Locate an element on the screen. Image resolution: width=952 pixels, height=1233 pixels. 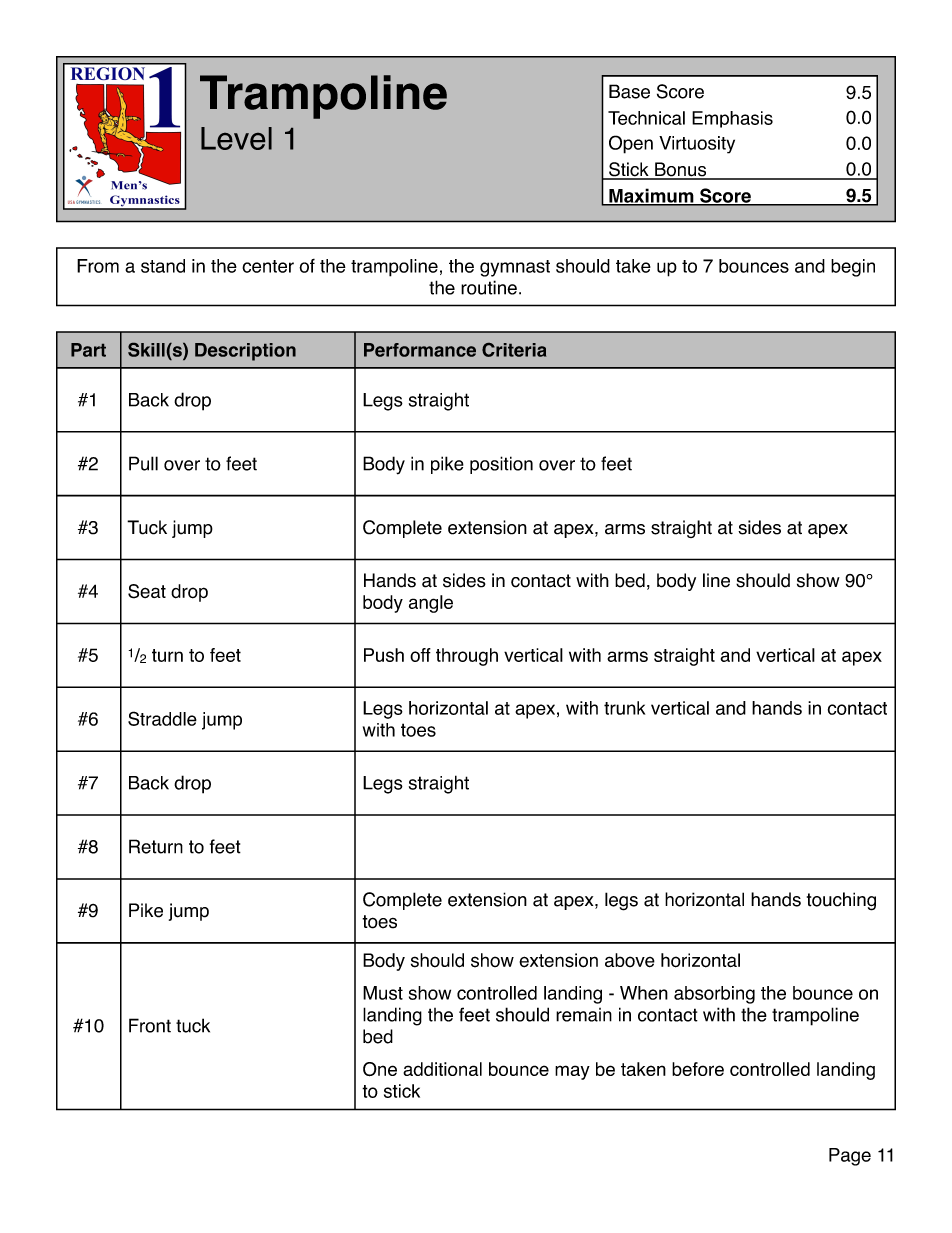
Level is located at coordinates (236, 138).
